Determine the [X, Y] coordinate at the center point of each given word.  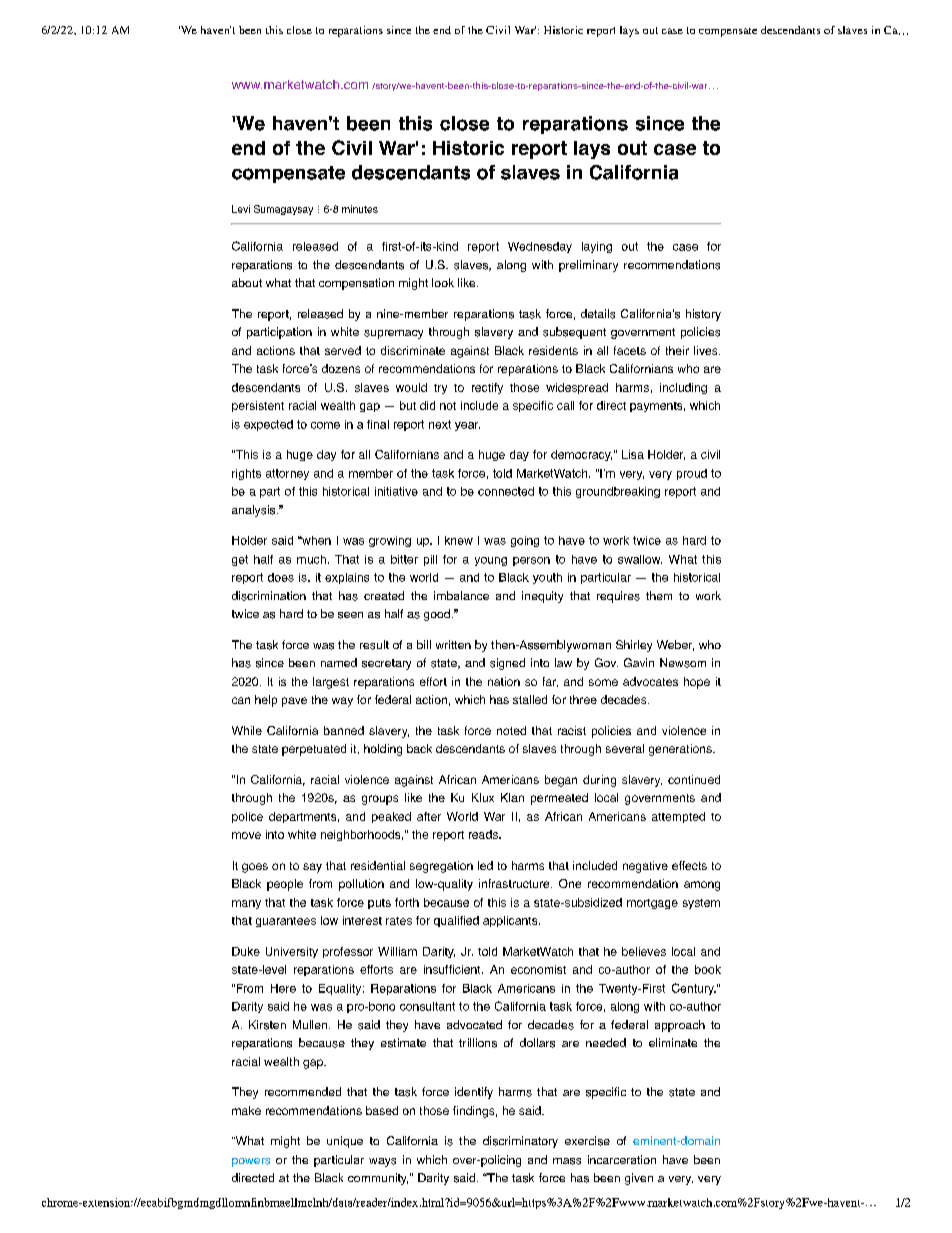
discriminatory [520, 1142]
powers [251, 1162]
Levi [241, 209]
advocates [650, 681]
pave [294, 702]
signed [507, 664]
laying [597, 247]
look [443, 282]
